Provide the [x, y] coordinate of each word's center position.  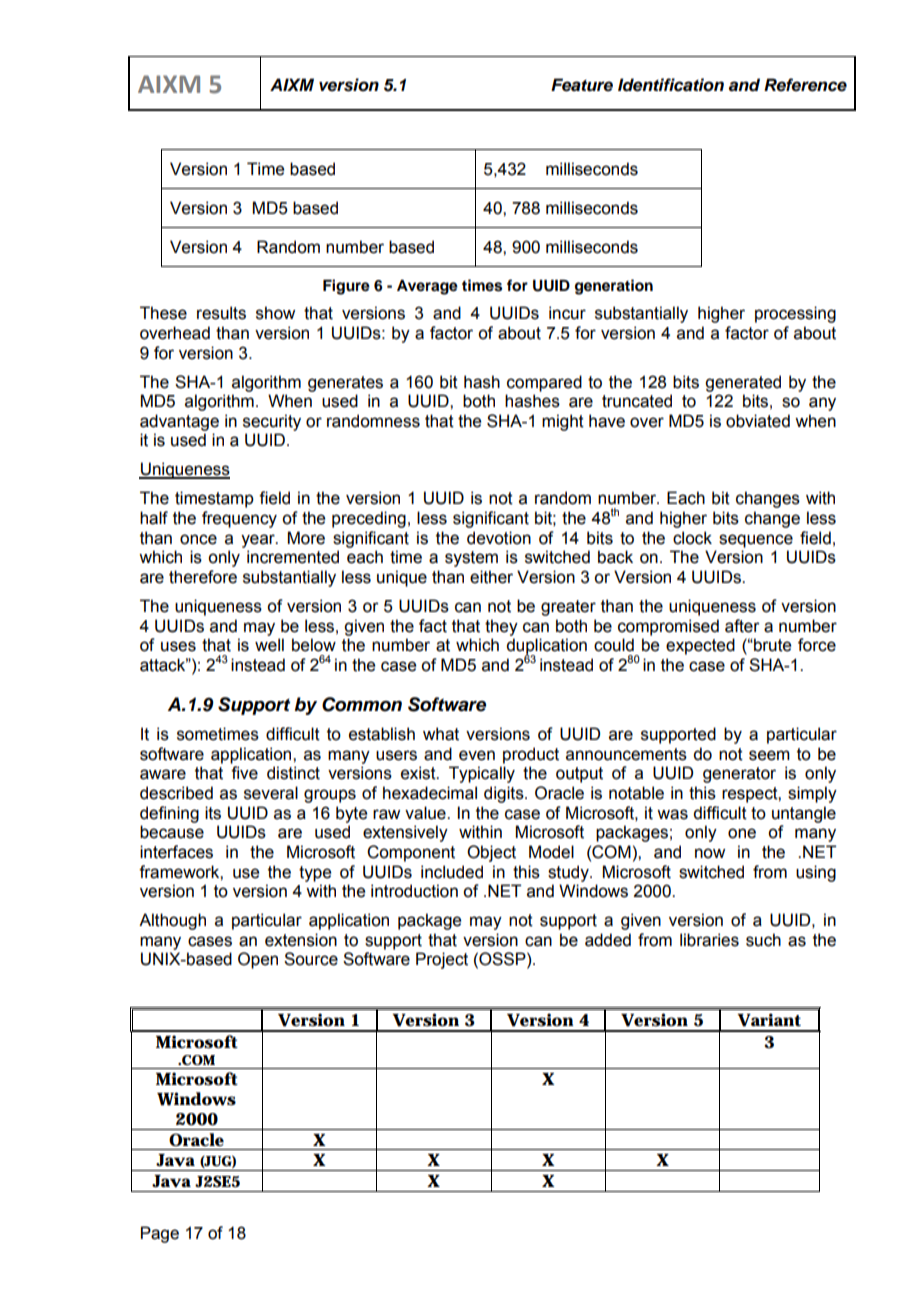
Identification [671, 85]
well [269, 645]
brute [771, 645]
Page [160, 1234]
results [221, 313]
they [501, 627]
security [272, 422]
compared [544, 383]
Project [442, 960]
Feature [582, 85]
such [763, 940]
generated [743, 383]
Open [258, 960]
